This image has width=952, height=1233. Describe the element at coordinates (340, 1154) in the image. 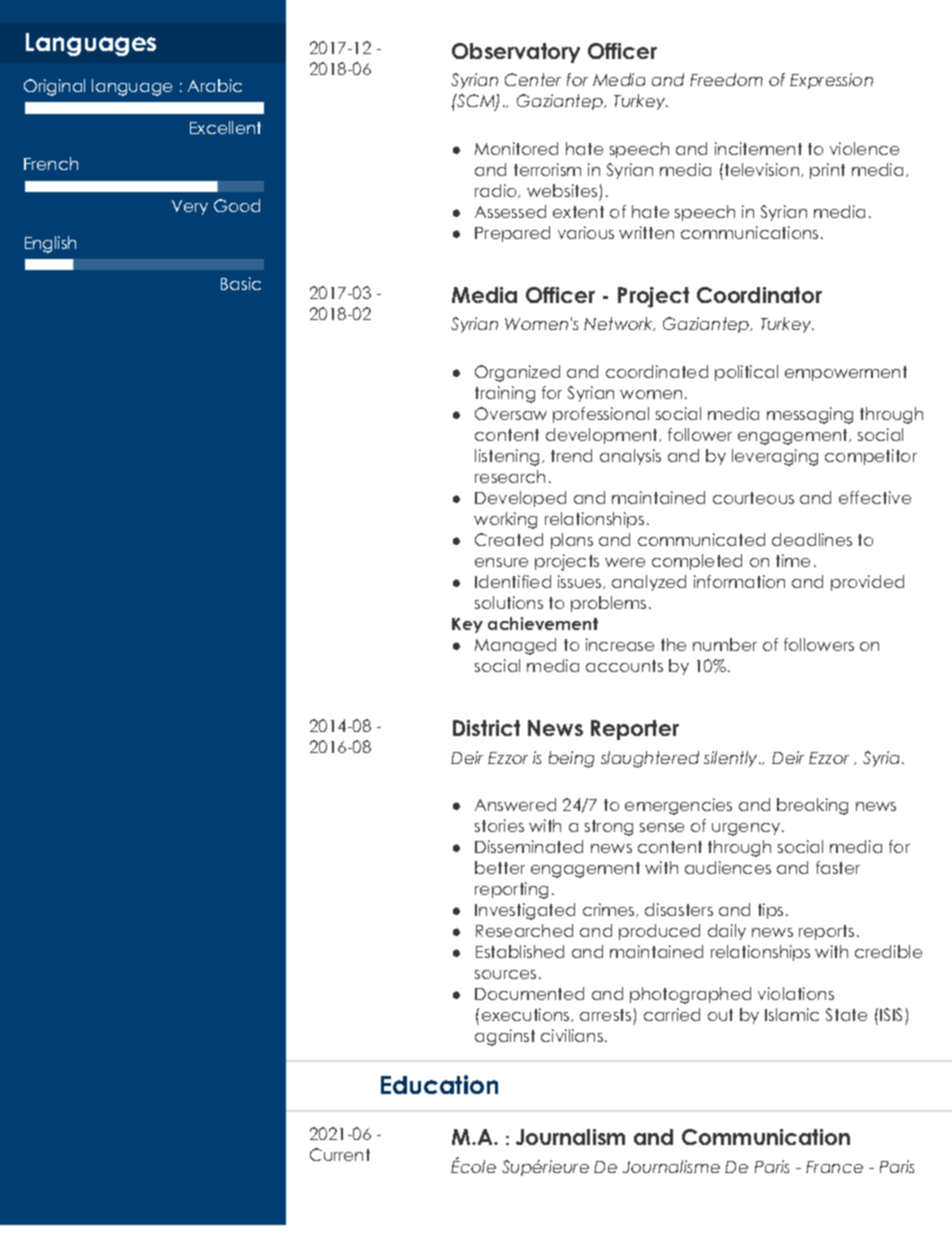

I see `Current` at that location.
